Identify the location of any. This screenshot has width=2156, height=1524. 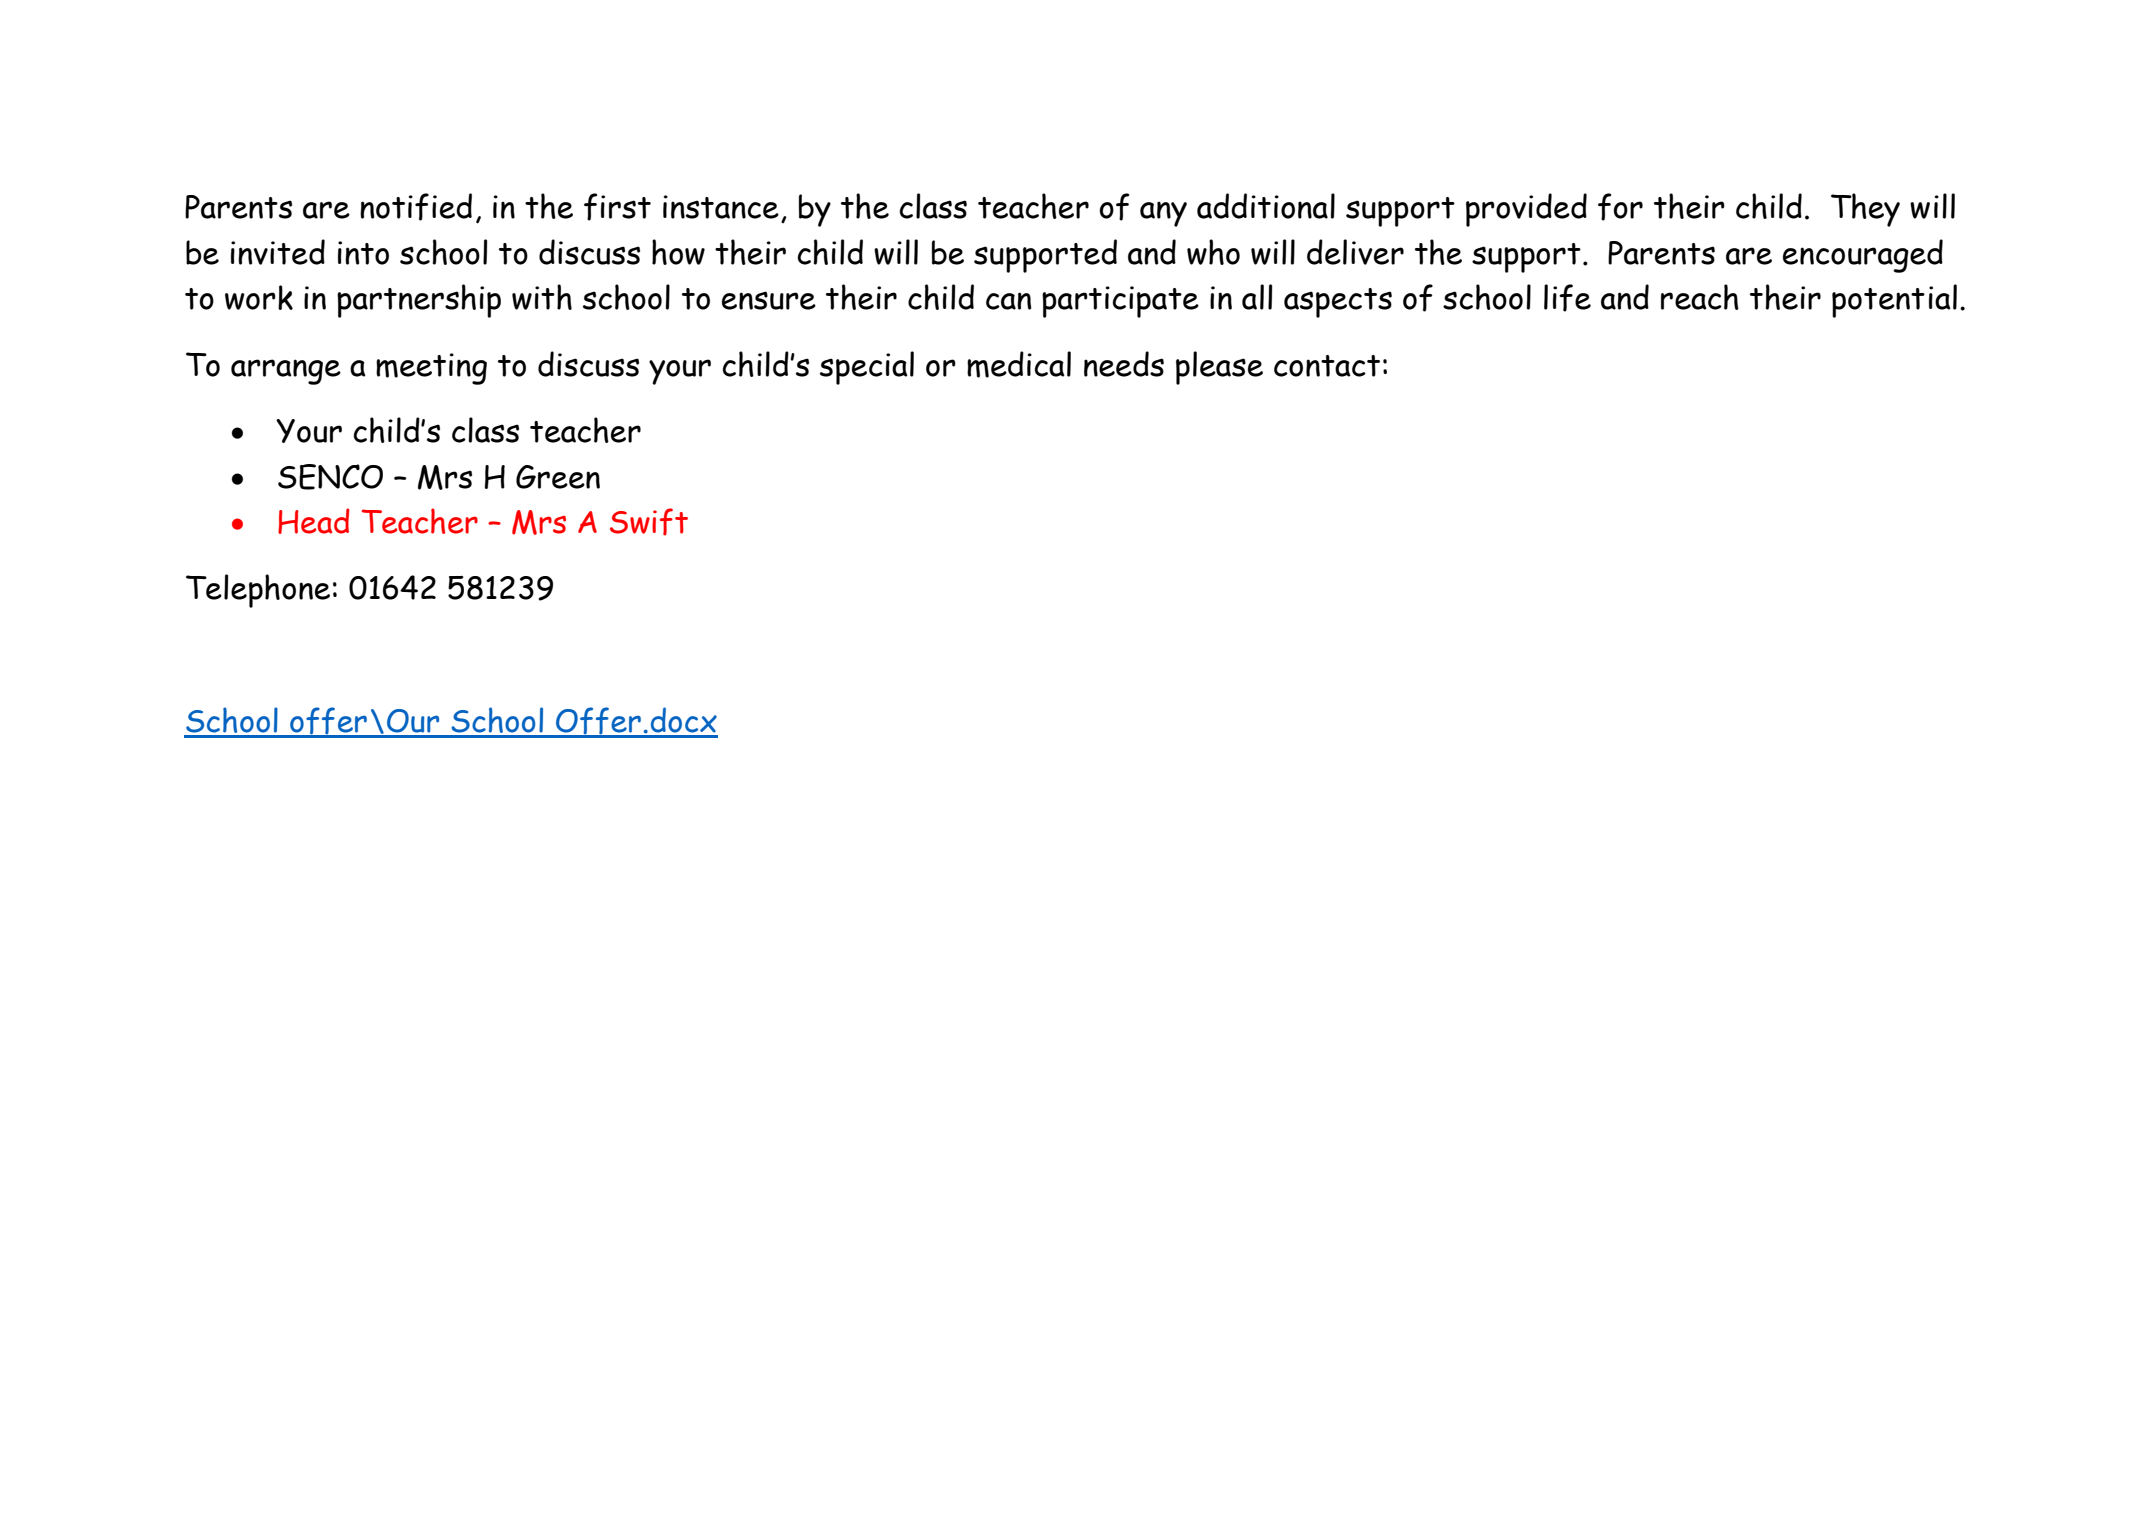
(1163, 214).
